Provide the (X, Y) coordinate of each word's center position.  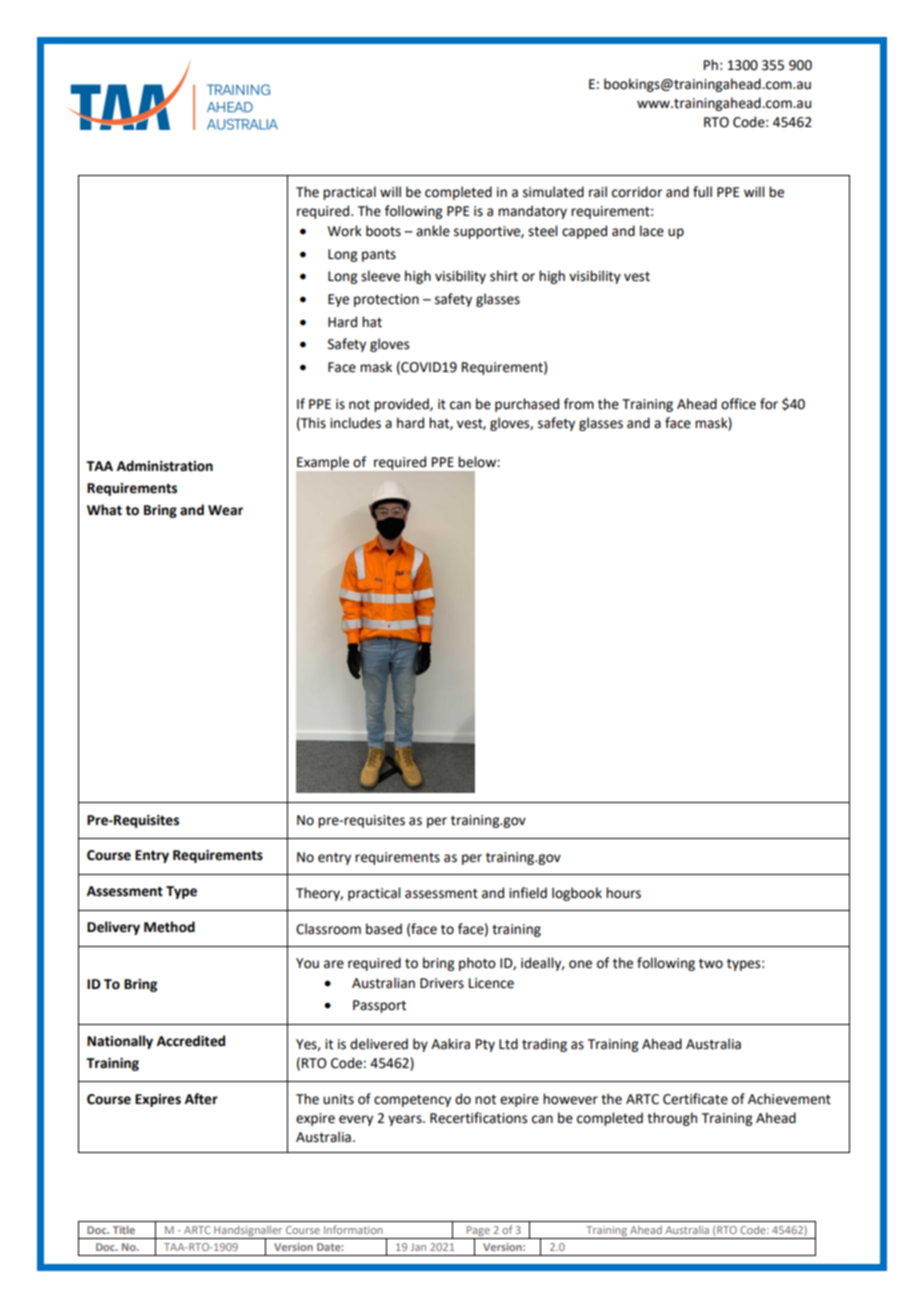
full (702, 192)
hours (623, 893)
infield (528, 893)
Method (169, 927)
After (201, 1099)
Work (345, 231)
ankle (433, 231)
